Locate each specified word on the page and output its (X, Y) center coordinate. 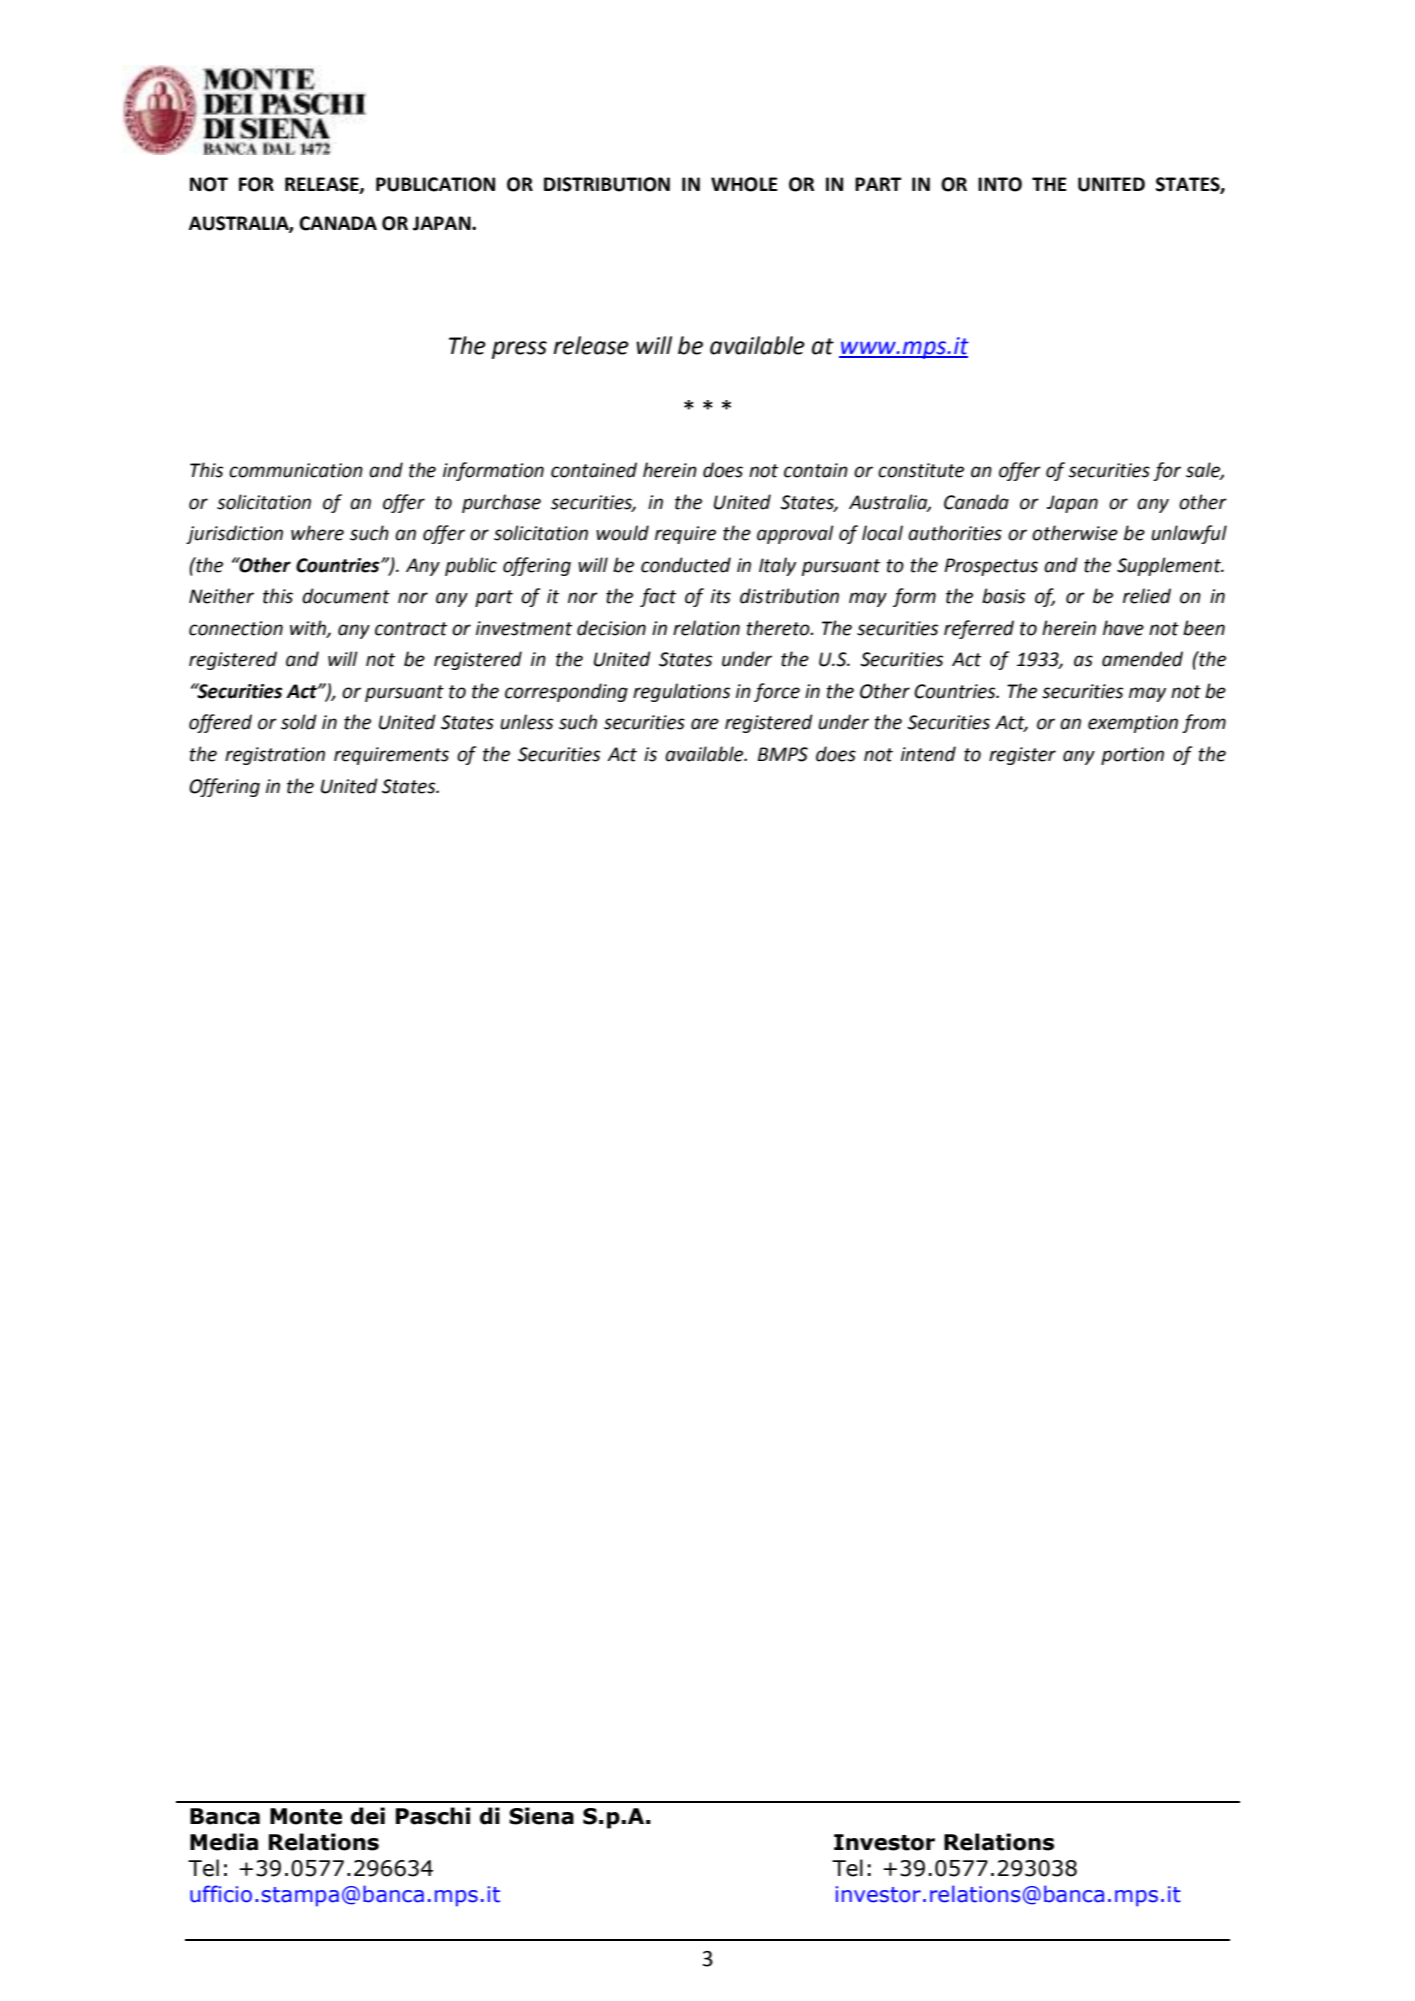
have (1123, 628)
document (346, 596)
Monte (306, 1816)
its (721, 596)
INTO (1000, 184)
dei (368, 1816)
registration (275, 756)
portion (1132, 756)
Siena (541, 1816)
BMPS (783, 754)
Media (224, 1842)
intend (928, 754)
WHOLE (744, 184)
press (519, 350)
